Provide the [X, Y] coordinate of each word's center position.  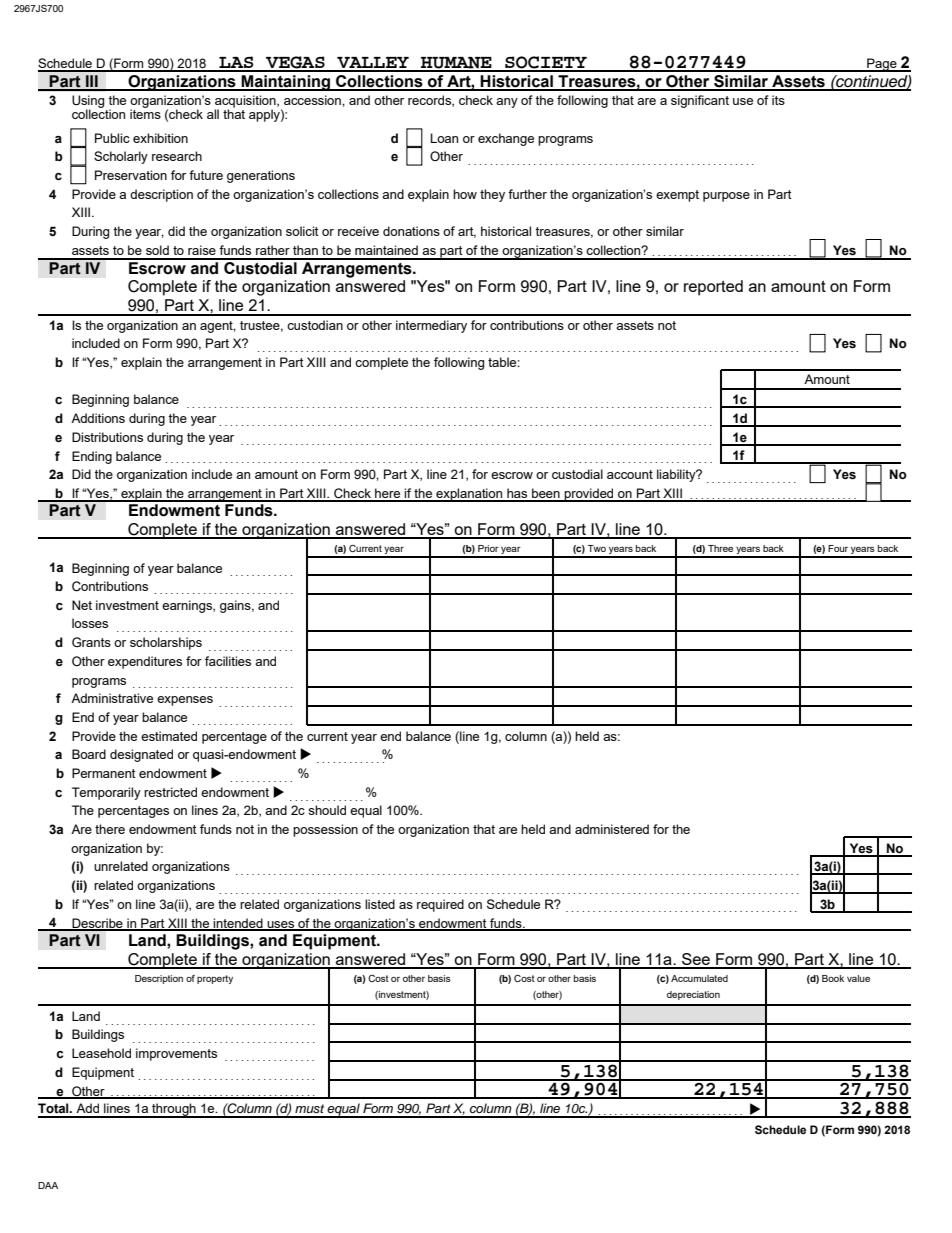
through [174, 1110]
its [778, 100]
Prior [488, 548]
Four [838, 548]
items [145, 113]
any [507, 103]
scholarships [166, 643]
